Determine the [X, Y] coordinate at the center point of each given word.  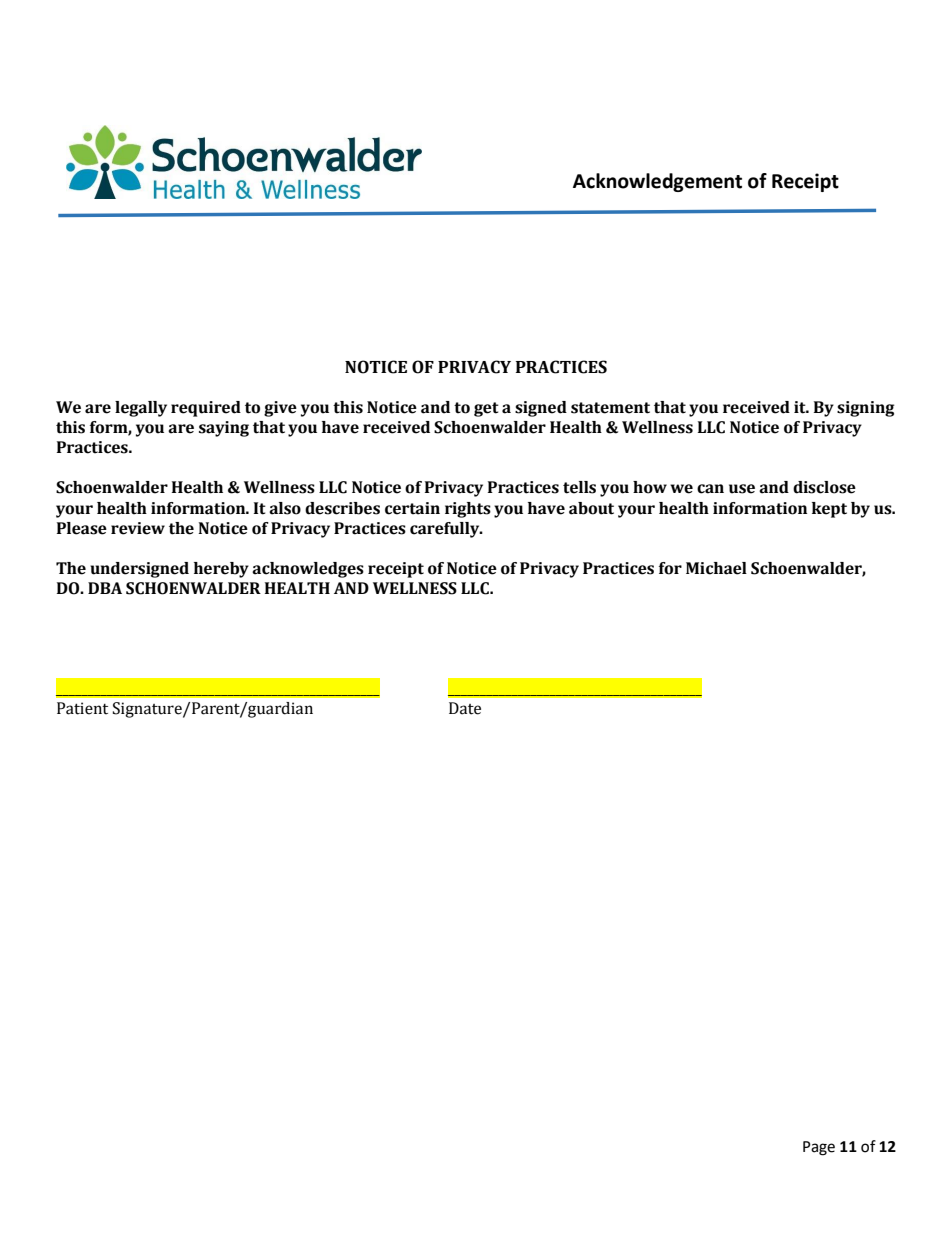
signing [866, 409]
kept [829, 510]
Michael [716, 568]
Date [465, 708]
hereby [221, 570]
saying [224, 429]
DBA [105, 588]
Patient [82, 708]
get [486, 409]
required [206, 409]
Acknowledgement [657, 182]
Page [819, 1148]
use [742, 489]
